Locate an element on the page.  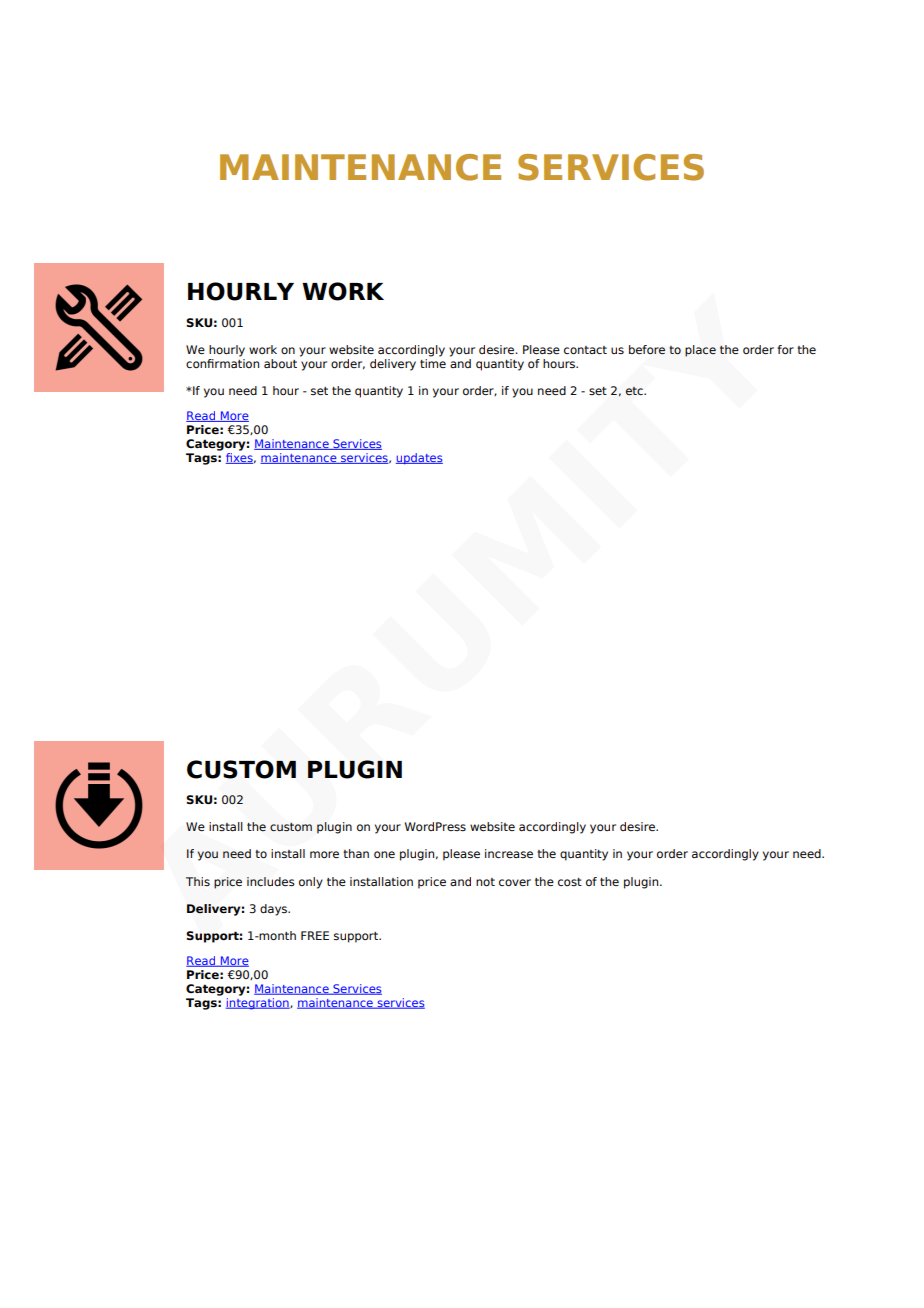
about is located at coordinates (280, 363).
